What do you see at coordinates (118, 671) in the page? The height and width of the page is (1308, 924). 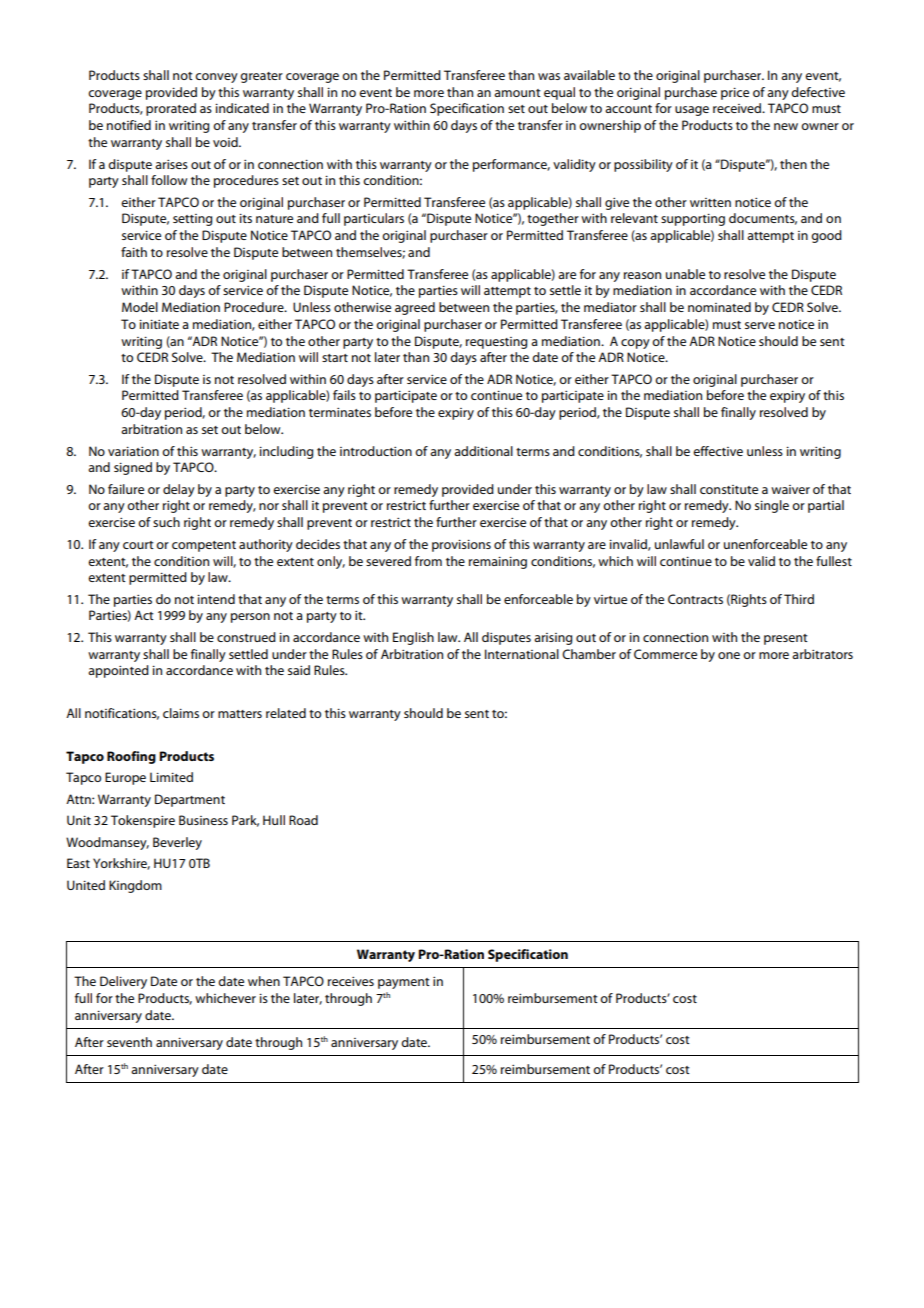 I see `appointed` at bounding box center [118, 671].
